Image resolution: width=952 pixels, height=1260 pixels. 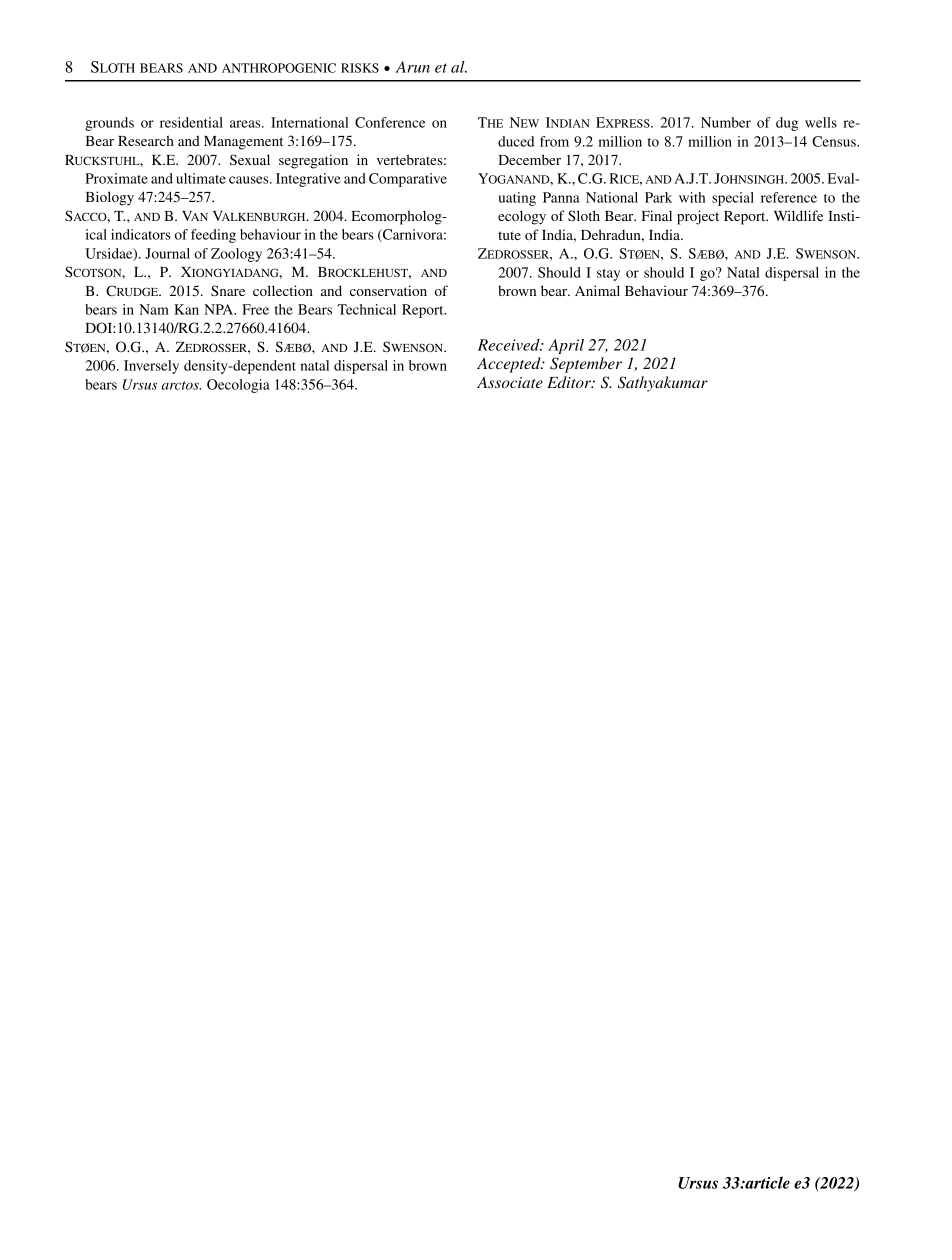 What do you see at coordinates (238, 386) in the screenshot?
I see `Oecologia` at bounding box center [238, 386].
